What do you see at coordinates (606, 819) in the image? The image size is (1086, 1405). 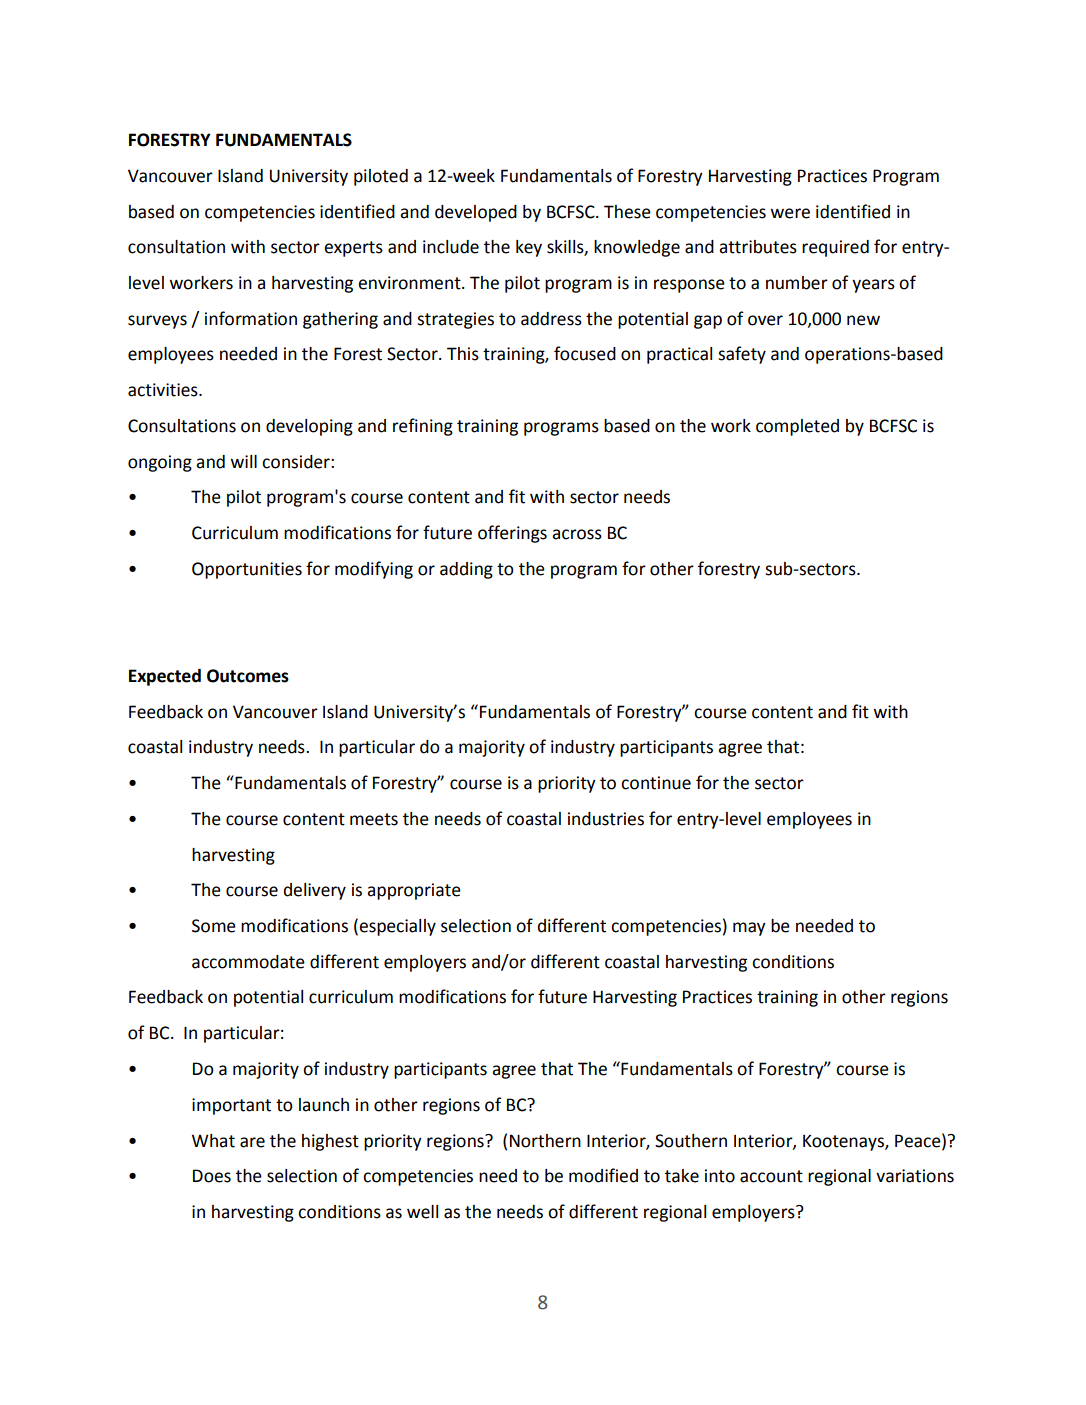 I see `industries` at bounding box center [606, 819].
